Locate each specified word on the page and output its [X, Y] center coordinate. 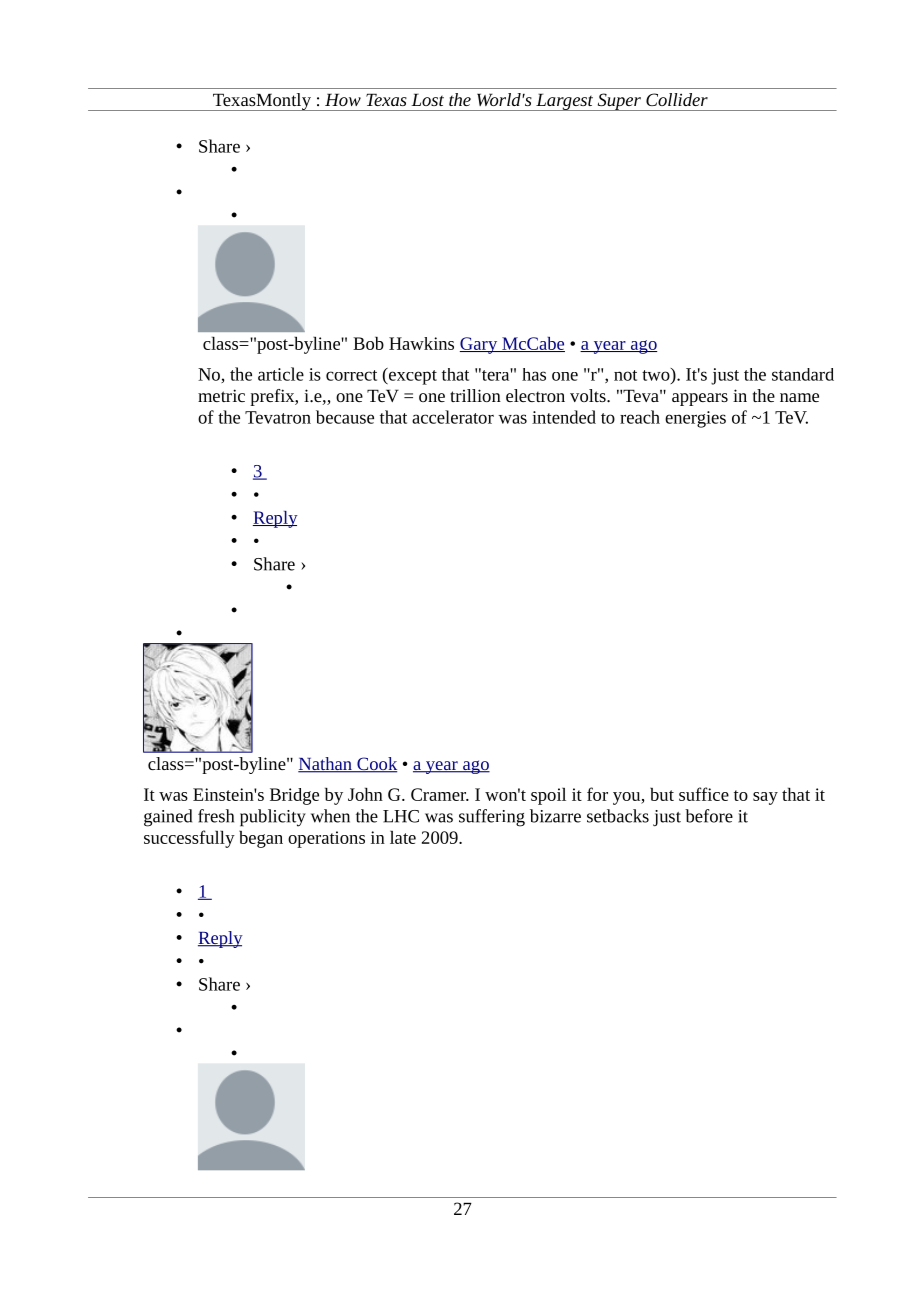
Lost [427, 99]
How [343, 99]
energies [695, 419]
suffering [492, 818]
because [345, 417]
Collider [677, 99]
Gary [480, 345]
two [657, 374]
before [709, 816]
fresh [216, 816]
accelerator [453, 417]
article [281, 374]
